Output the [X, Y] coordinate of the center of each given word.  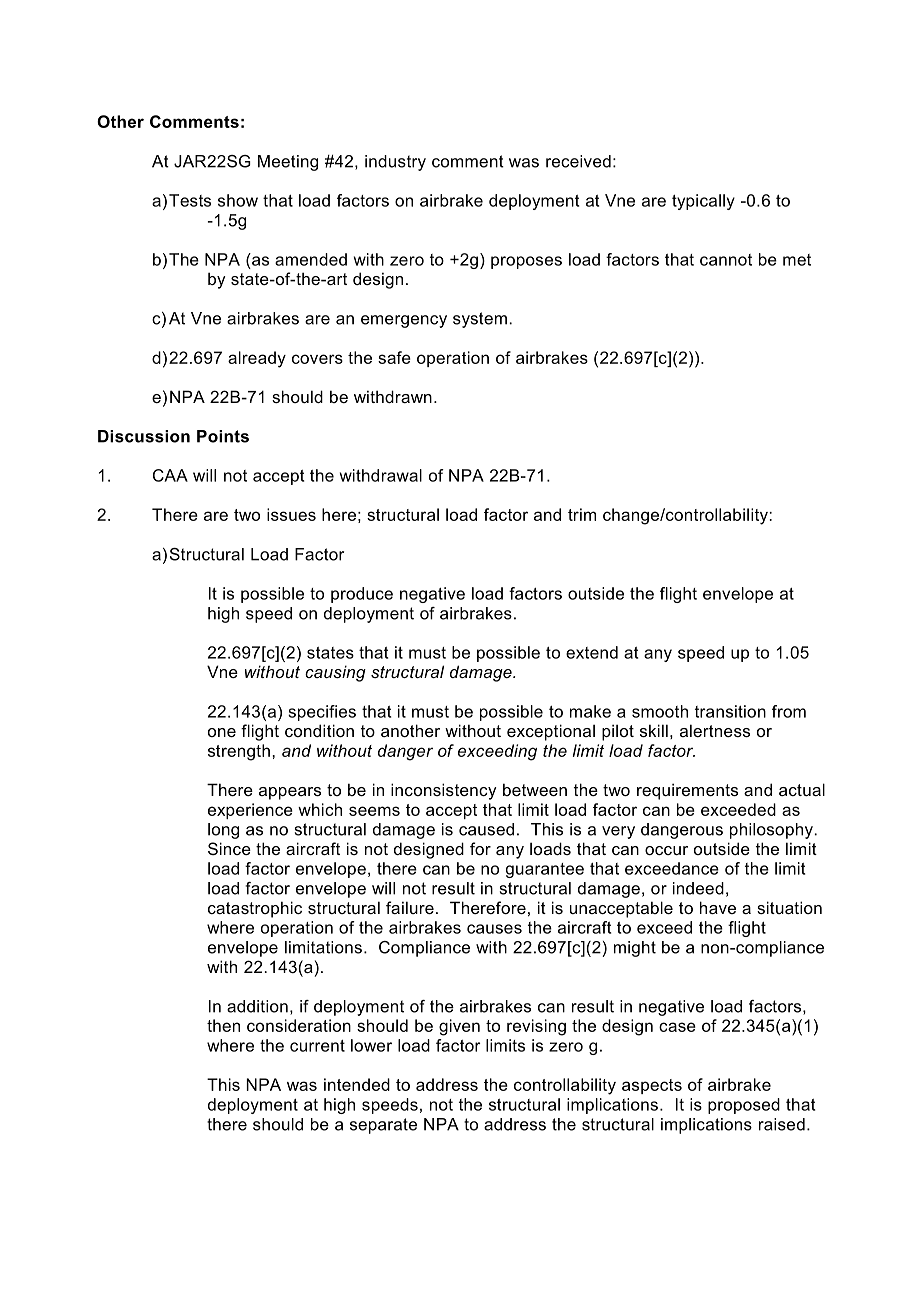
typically [703, 202]
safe [394, 357]
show [238, 200]
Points [223, 436]
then [223, 1025]
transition [730, 711]
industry [395, 163]
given [459, 1027]
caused [486, 829]
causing [335, 673]
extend [592, 652]
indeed [698, 888]
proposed [744, 1106]
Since [229, 848]
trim [582, 514]
